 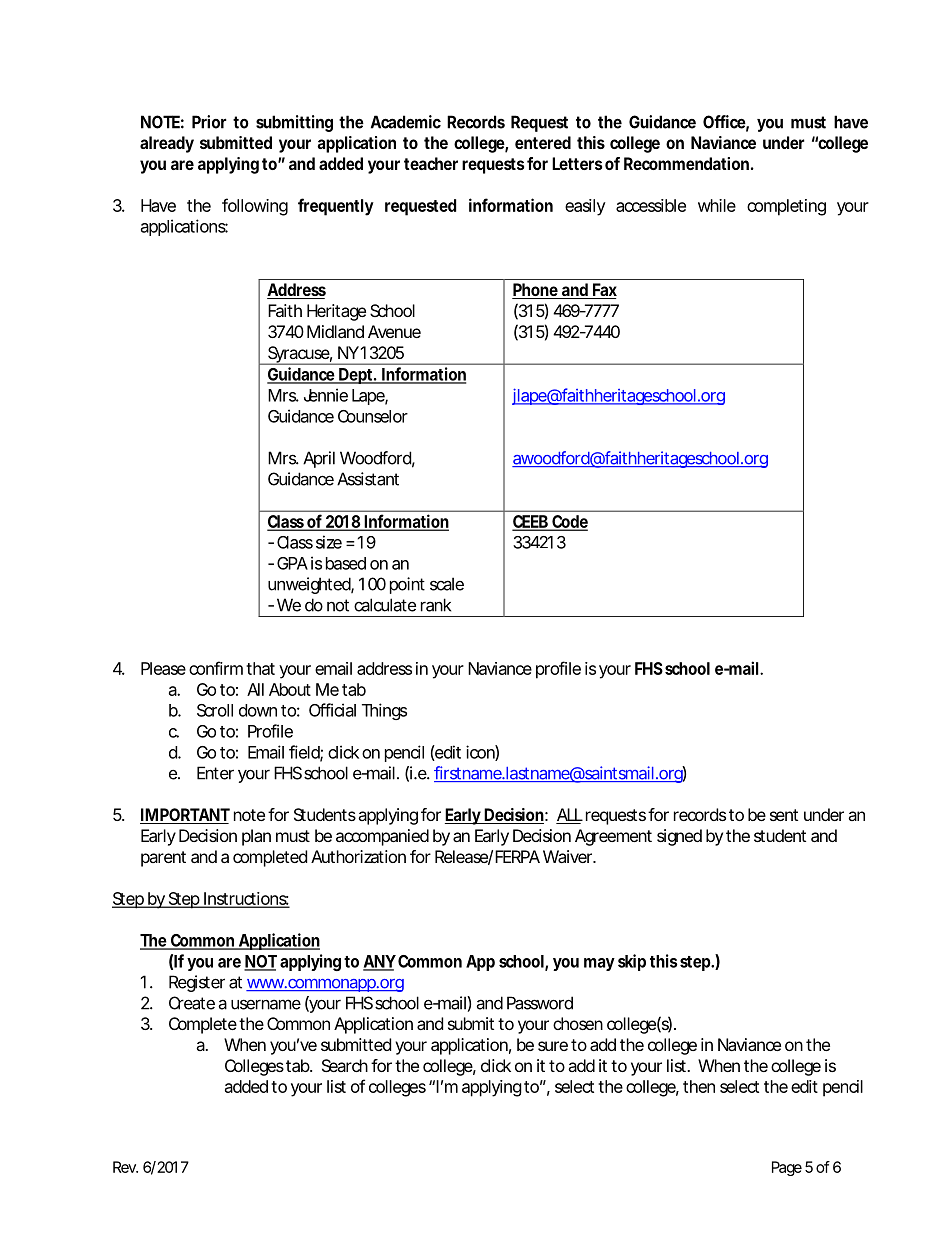 What do you see at coordinates (699, 1086) in the image?
I see `then` at bounding box center [699, 1086].
